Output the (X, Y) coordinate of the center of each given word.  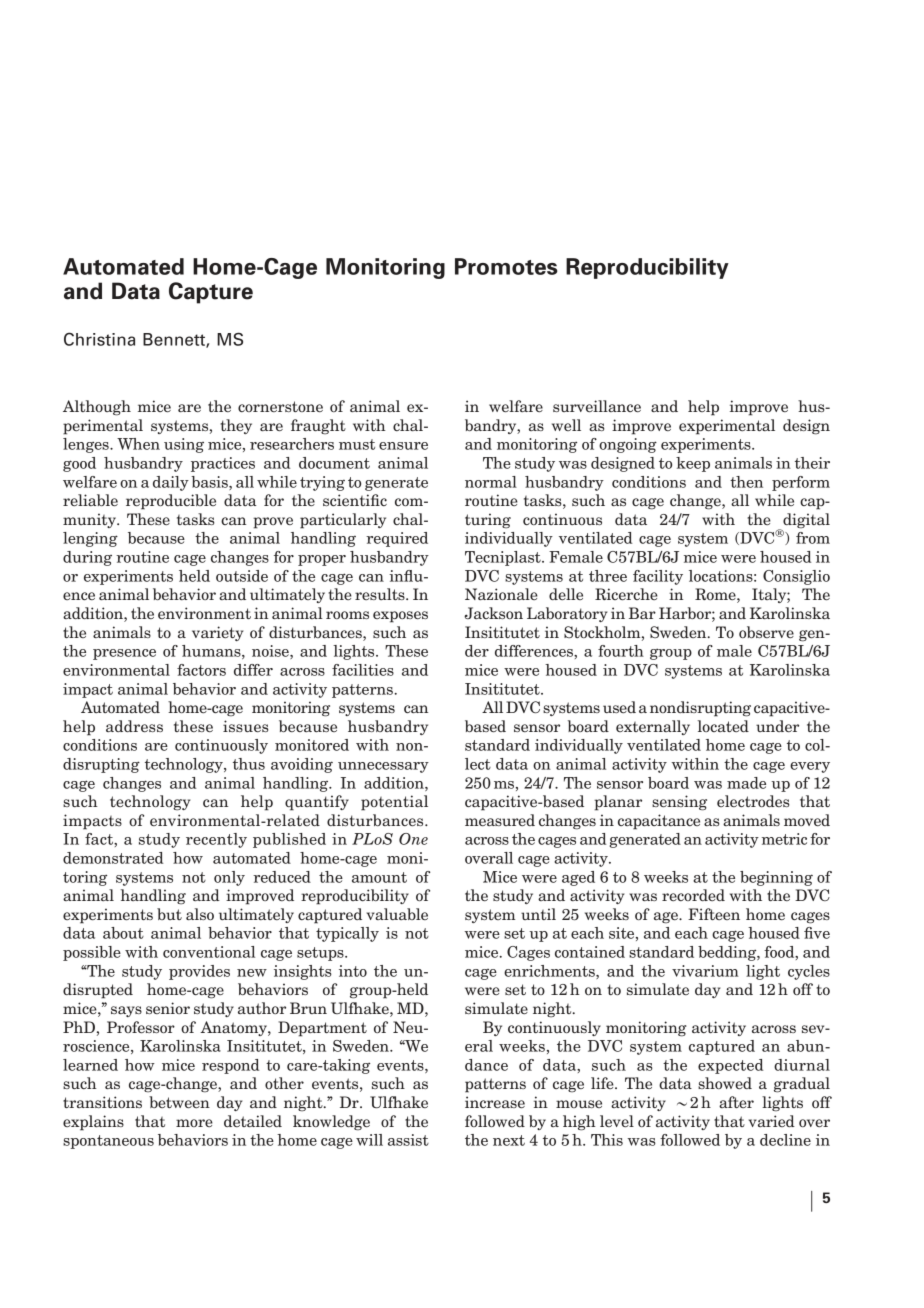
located (723, 726)
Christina (99, 339)
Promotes (506, 266)
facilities (363, 670)
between (179, 1102)
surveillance (597, 406)
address (134, 726)
